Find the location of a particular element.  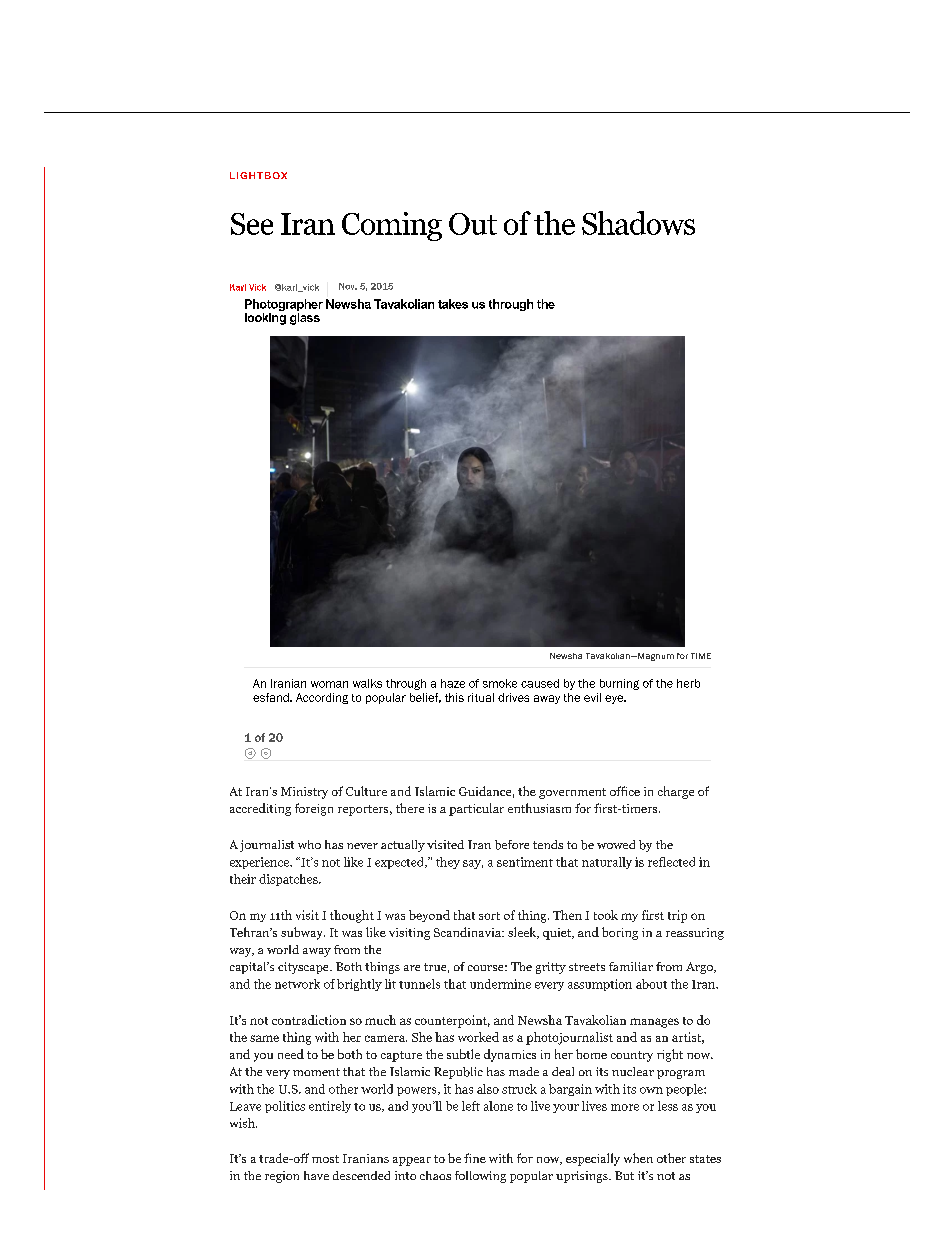

According is located at coordinates (322, 698).
